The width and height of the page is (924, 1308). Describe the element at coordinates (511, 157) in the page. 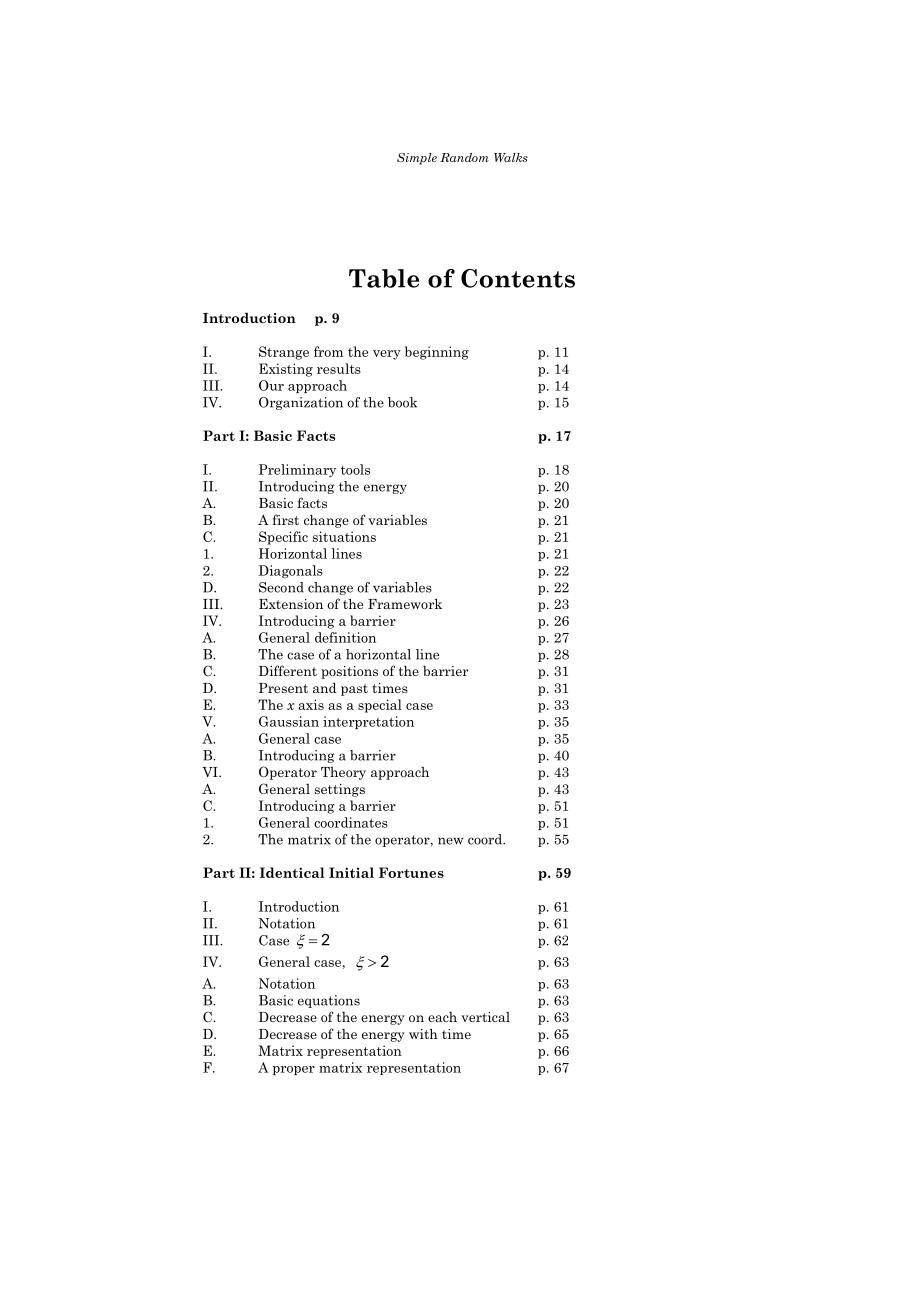

I see `Walks` at that location.
